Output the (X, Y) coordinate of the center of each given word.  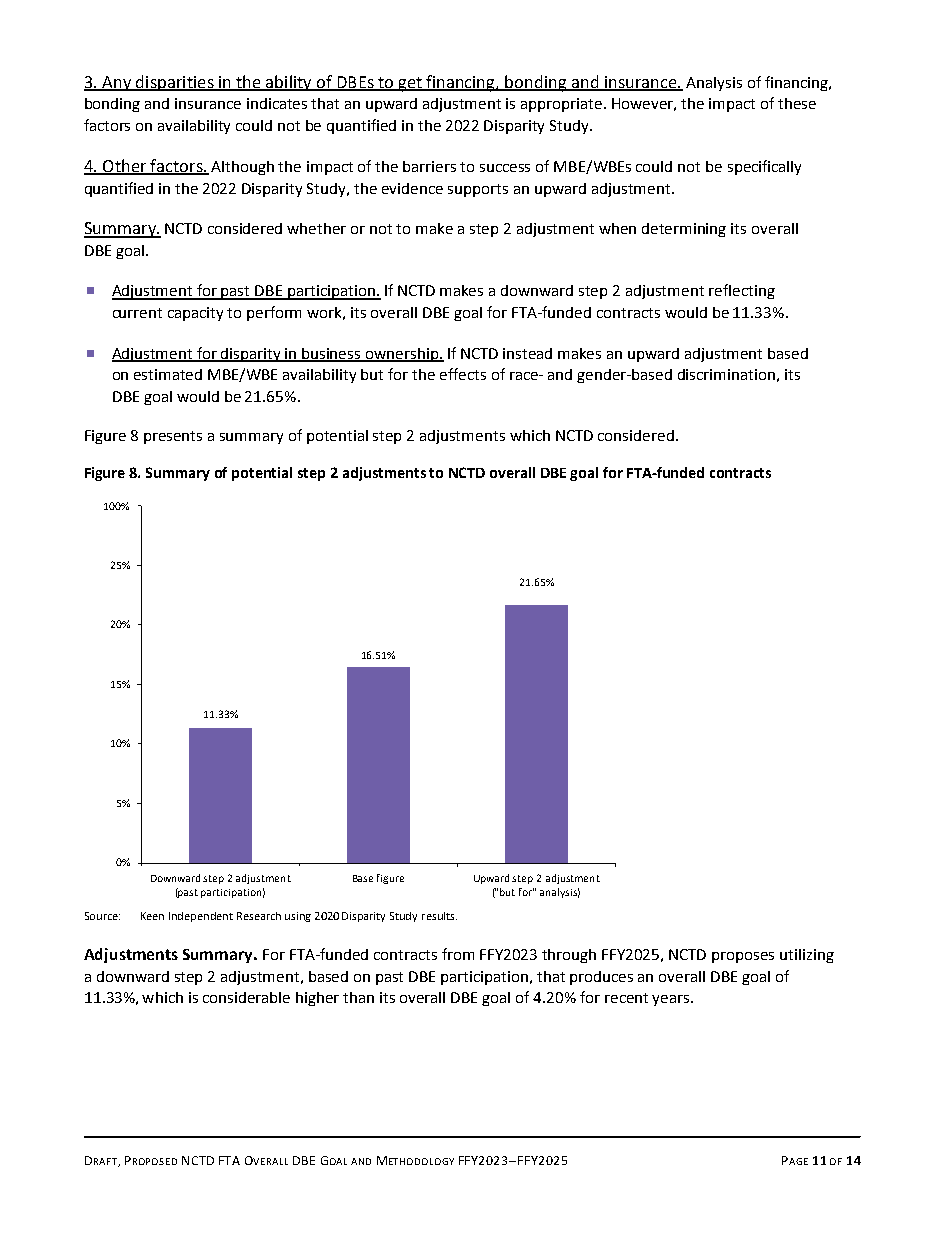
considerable (246, 997)
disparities (175, 83)
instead (527, 353)
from (458, 954)
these (797, 103)
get (411, 84)
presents (173, 437)
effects (463, 374)
